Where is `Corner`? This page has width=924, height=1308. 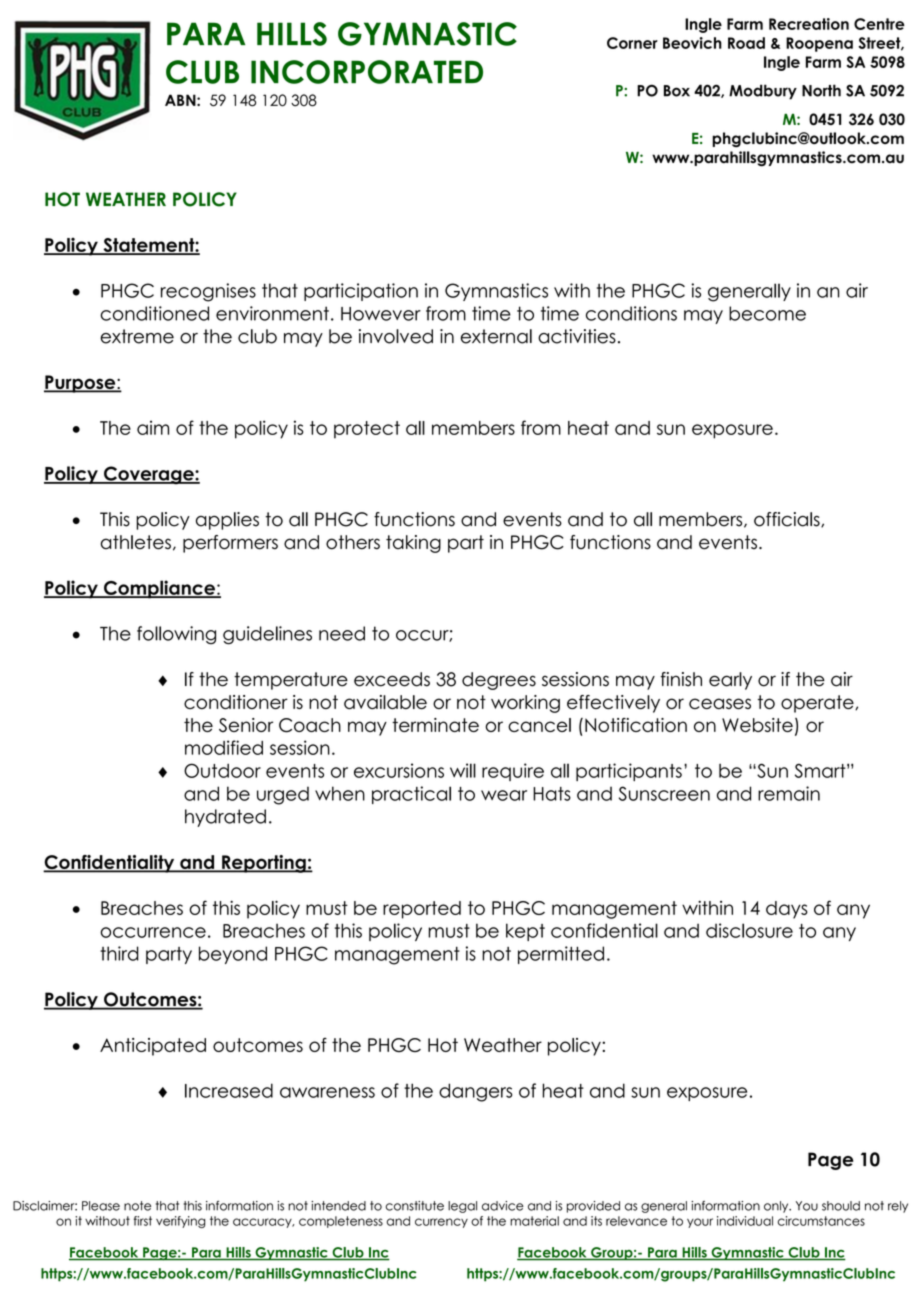 Corner is located at coordinates (632, 43).
